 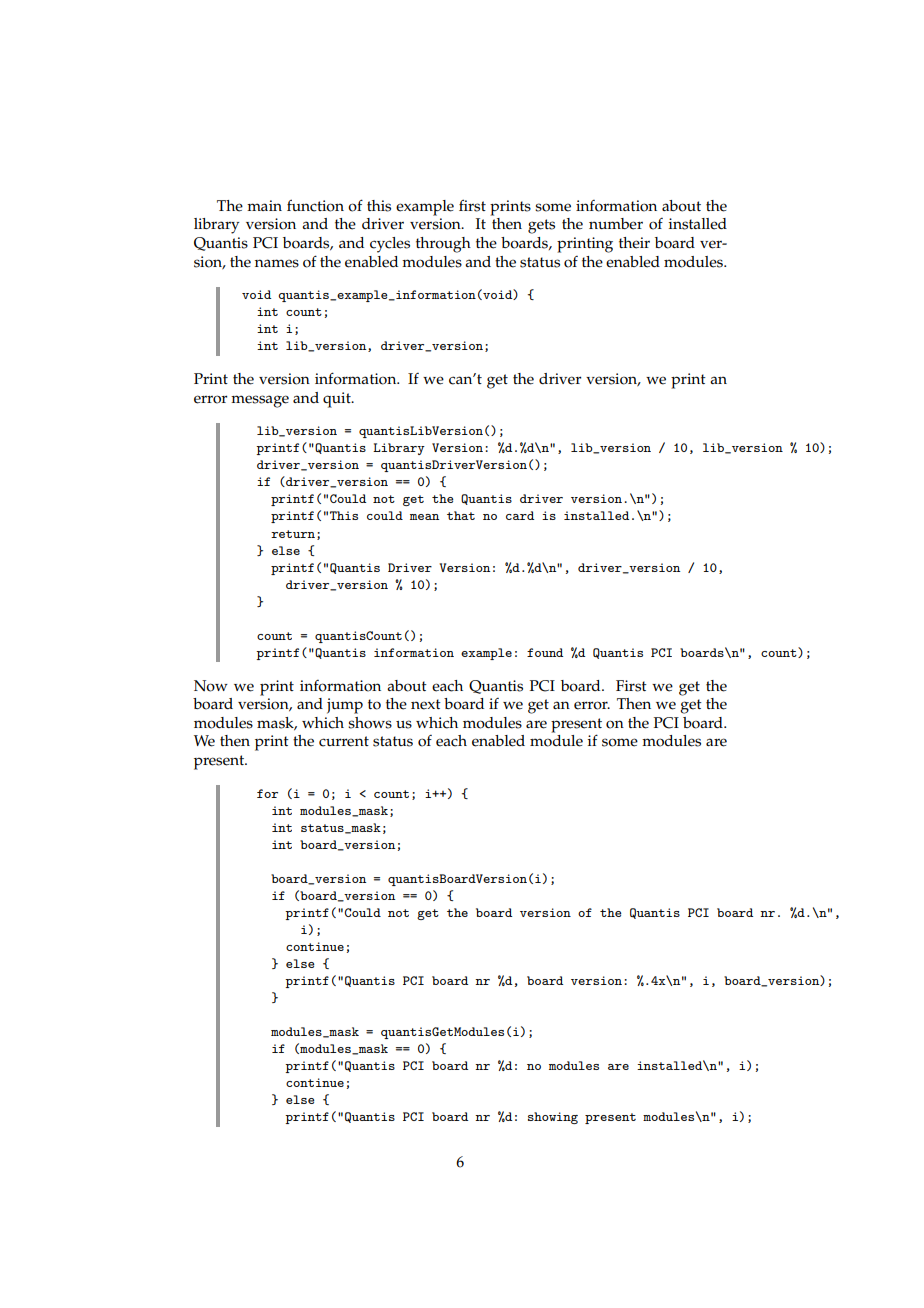 What do you see at coordinates (545, 652) in the page?
I see `found` at bounding box center [545, 652].
